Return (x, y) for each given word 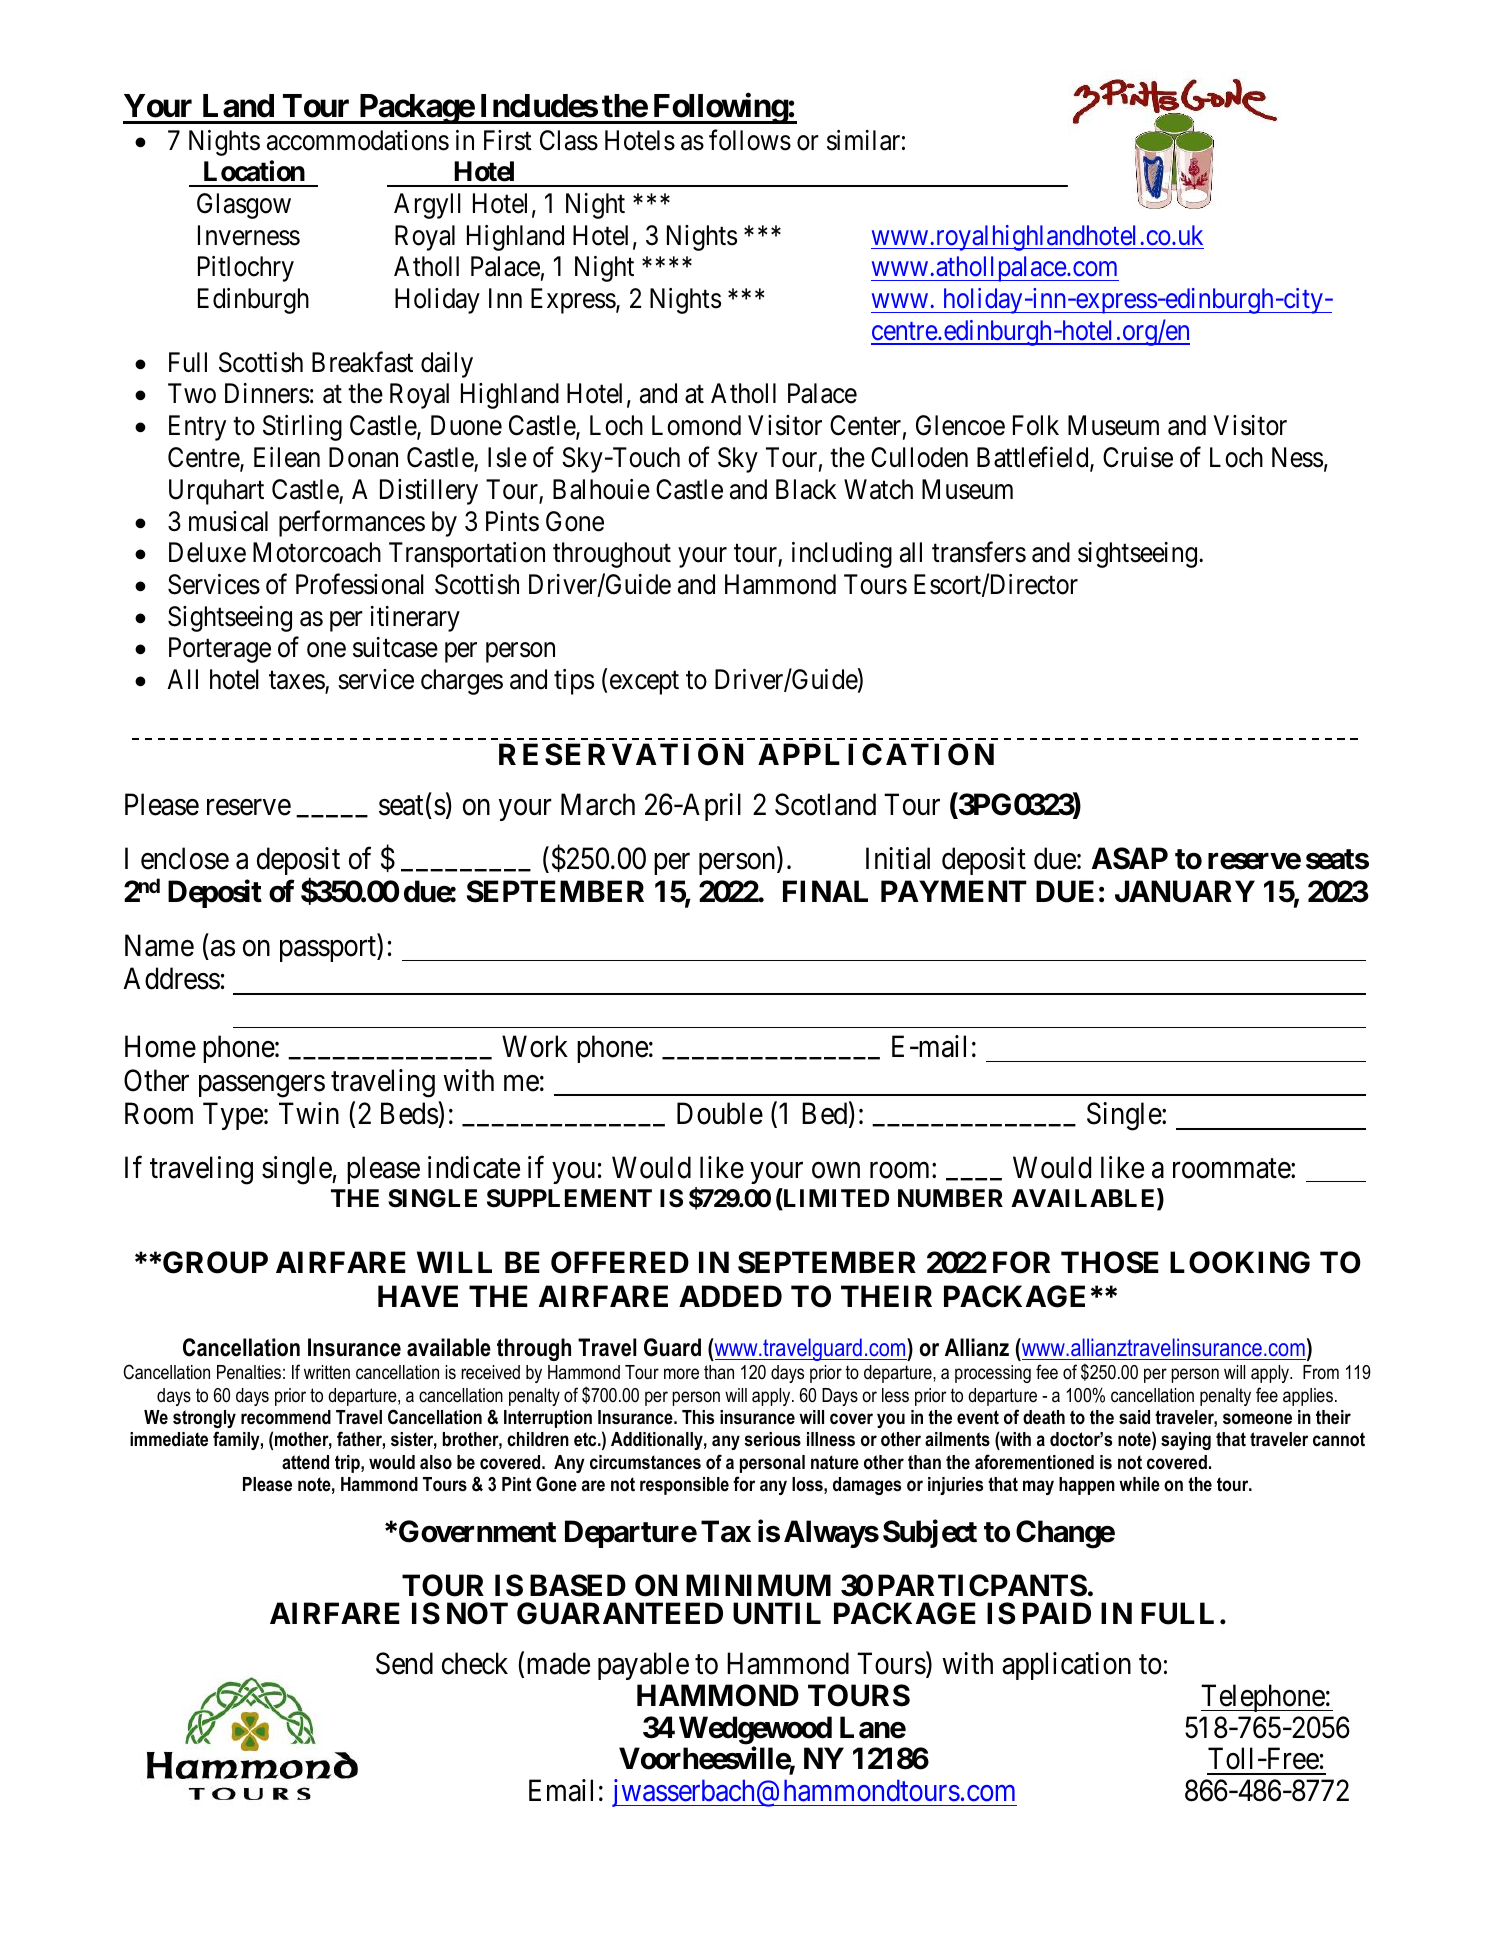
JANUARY (1185, 891)
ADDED (730, 1296)
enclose (185, 858)
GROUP (215, 1262)
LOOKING (1240, 1262)
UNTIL (777, 1613)
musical (228, 521)
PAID (1057, 1613)
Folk (1036, 425)
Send (404, 1663)
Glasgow (244, 206)
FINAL (825, 891)
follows (750, 140)
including (842, 555)
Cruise (1138, 457)
